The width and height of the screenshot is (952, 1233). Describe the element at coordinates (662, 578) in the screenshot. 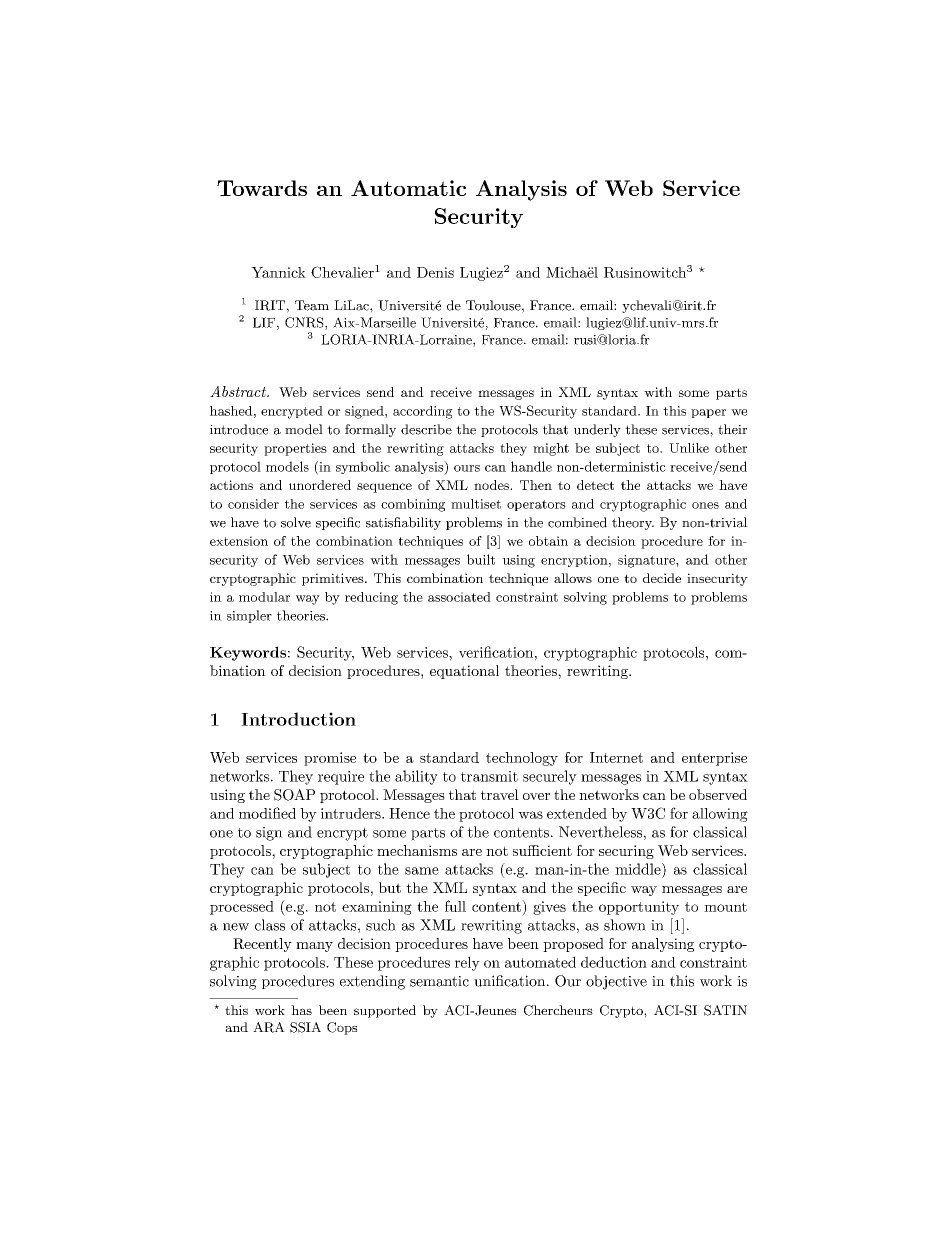

I see `decide` at that location.
